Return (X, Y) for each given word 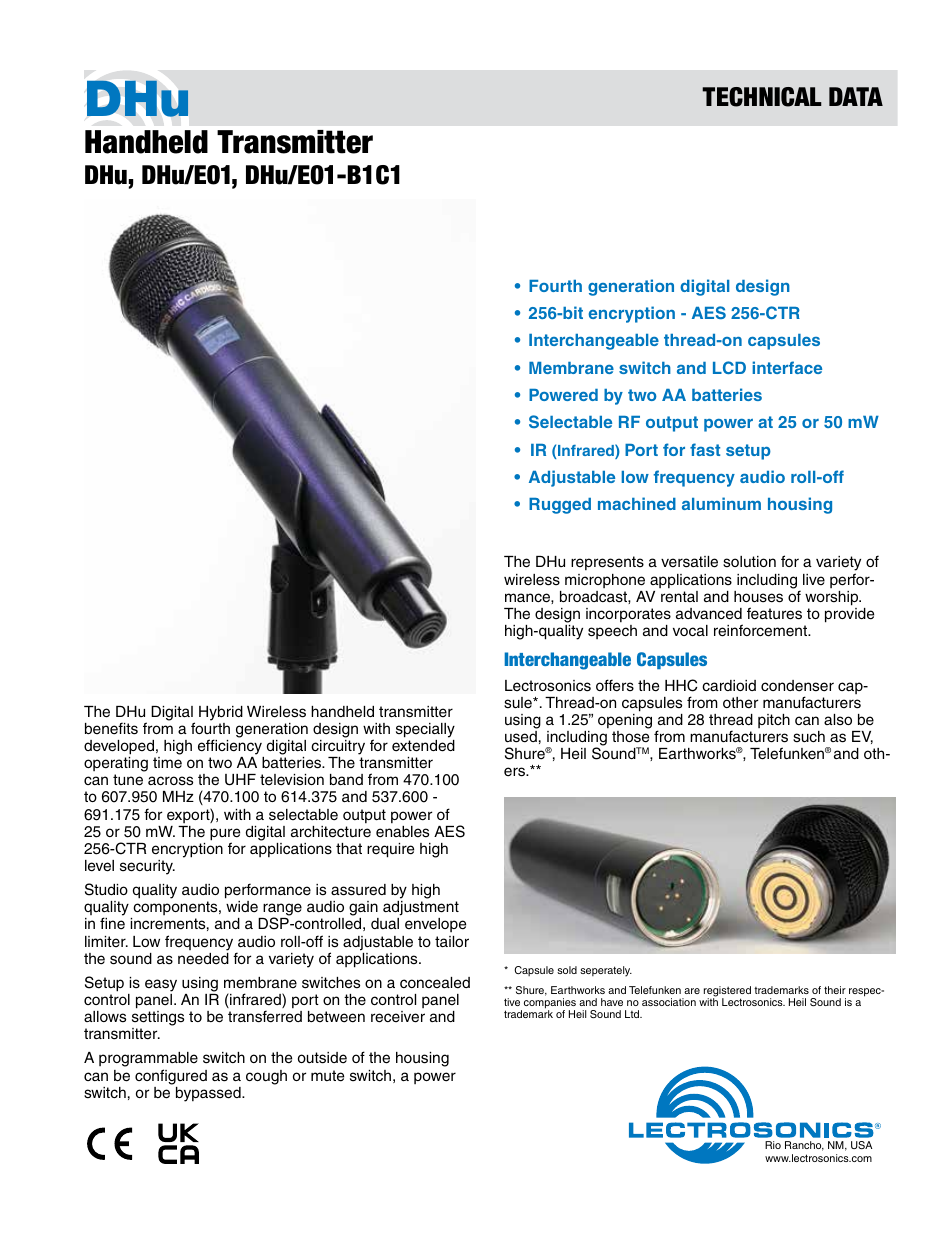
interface (787, 367)
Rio (773, 1145)
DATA (856, 96)
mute (327, 1076)
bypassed (209, 1094)
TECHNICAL (762, 97)
